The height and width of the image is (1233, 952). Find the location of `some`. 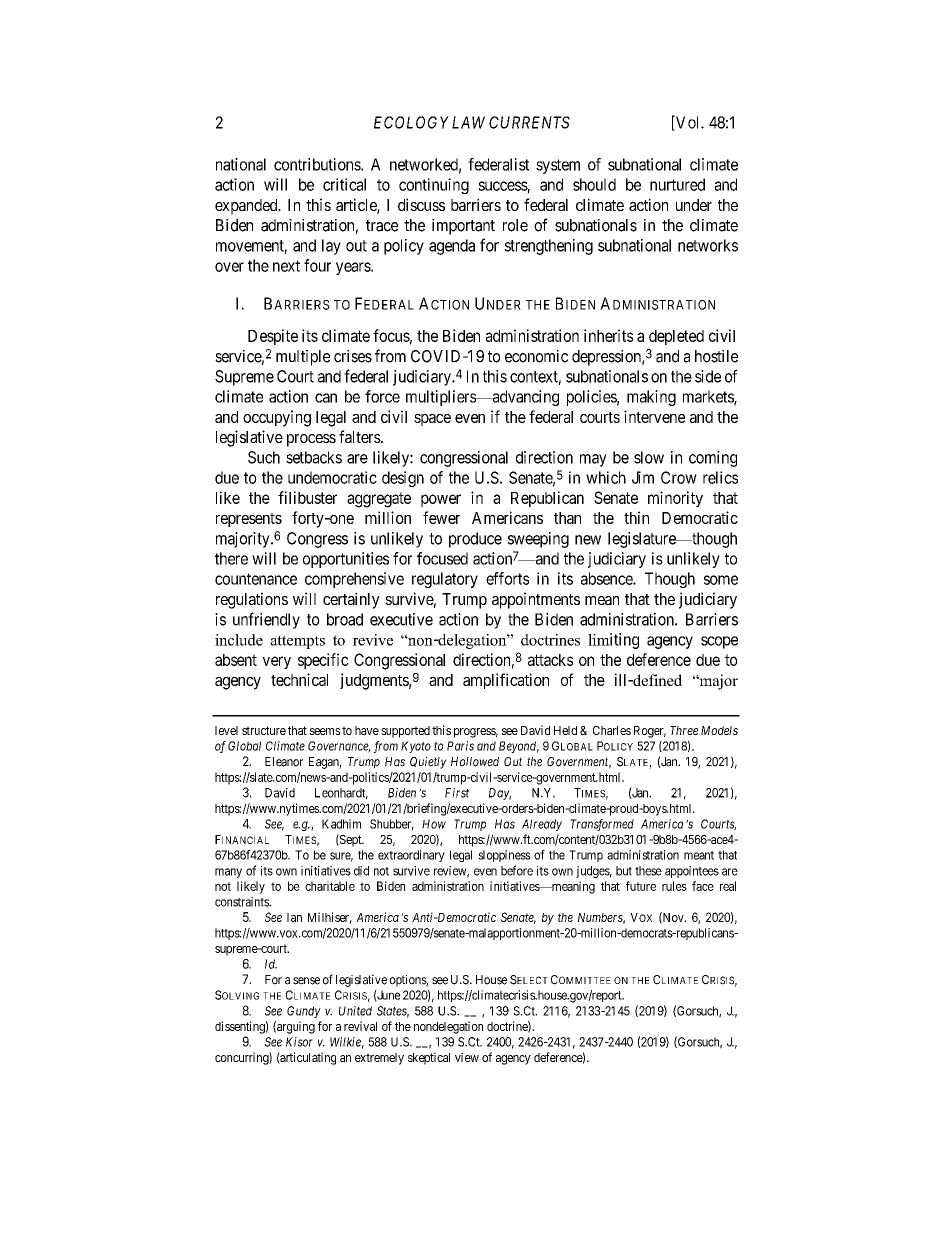

some is located at coordinates (721, 580).
